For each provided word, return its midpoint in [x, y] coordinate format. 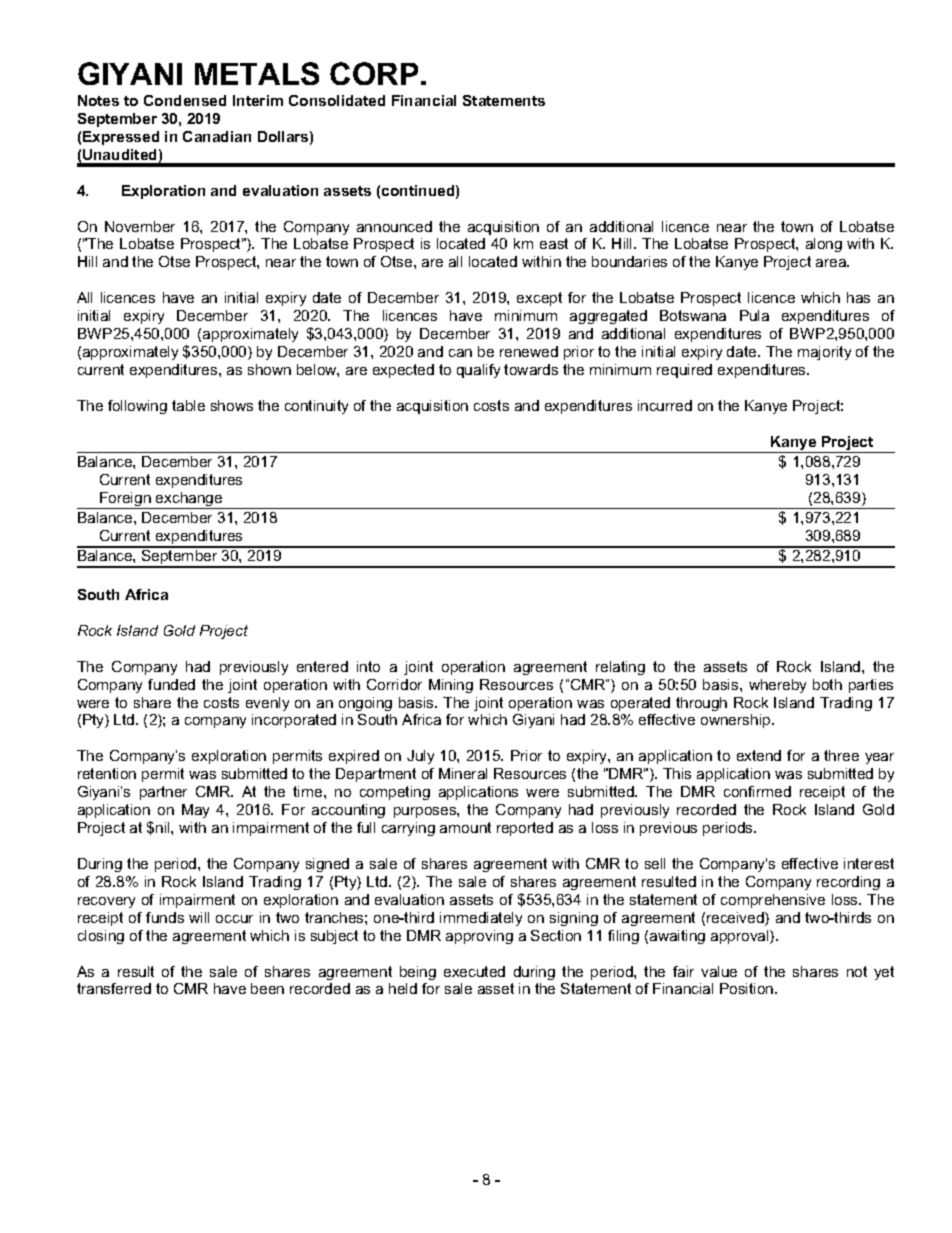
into [368, 666]
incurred [665, 405]
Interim [258, 100]
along [824, 245]
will [199, 917]
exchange [189, 500]
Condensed [185, 100]
